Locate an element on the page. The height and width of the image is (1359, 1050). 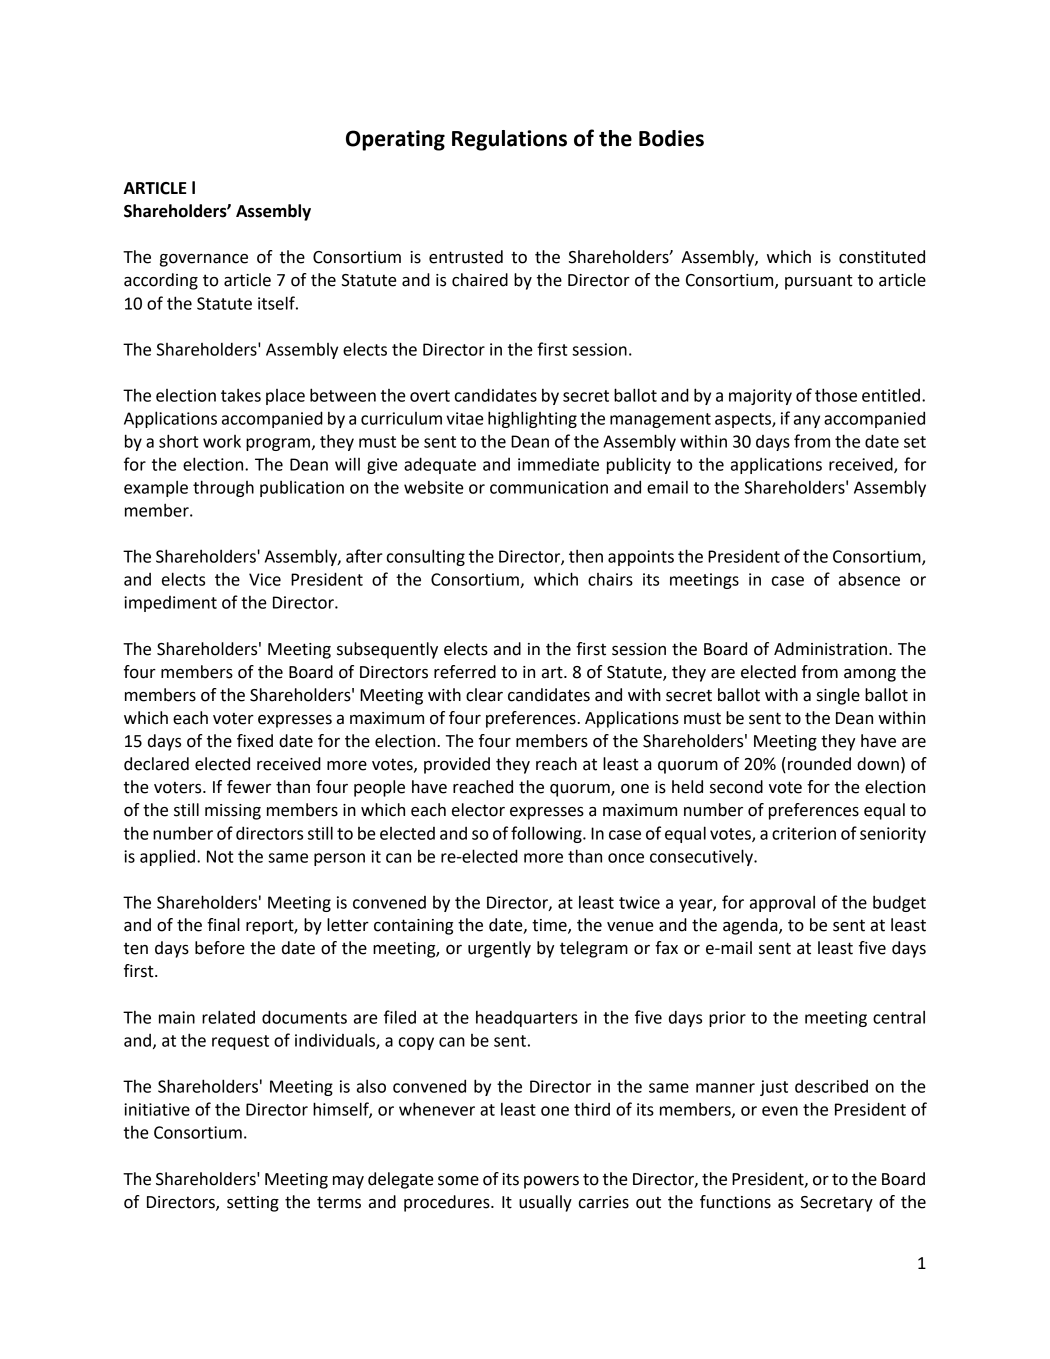
highlighting is located at coordinates (532, 419).
